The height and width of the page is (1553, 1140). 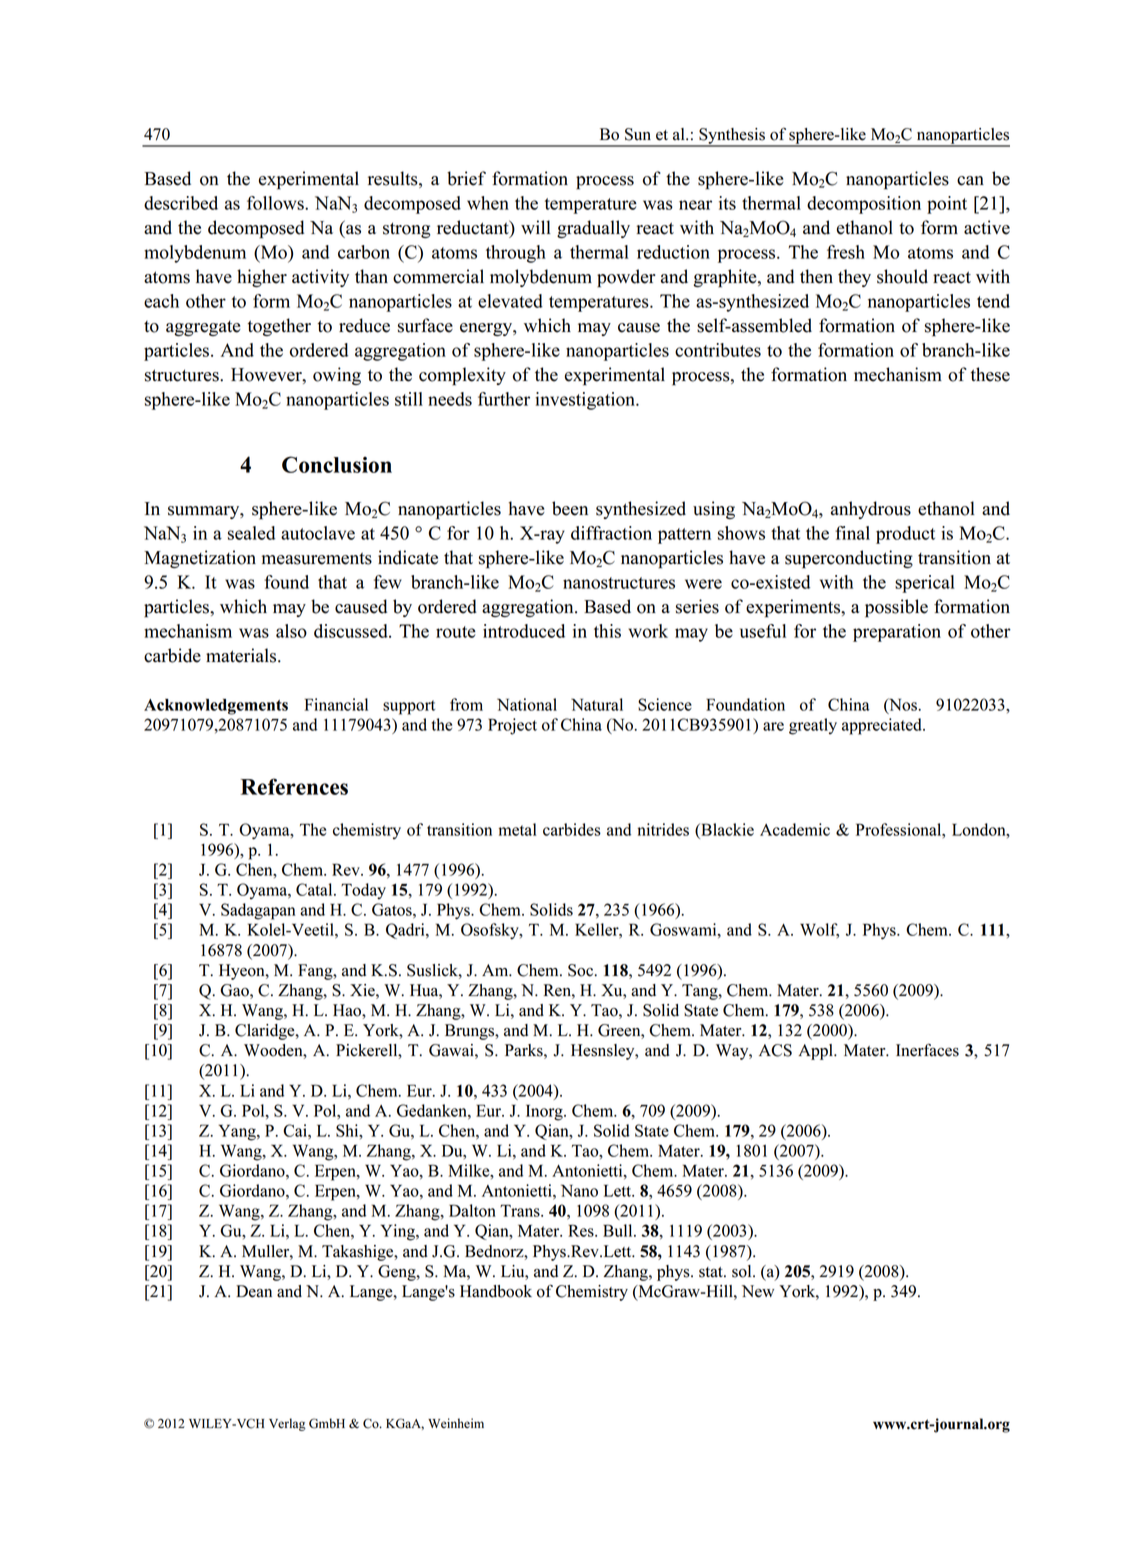 What do you see at coordinates (456, 1423) in the page?
I see `Weinheim` at bounding box center [456, 1423].
